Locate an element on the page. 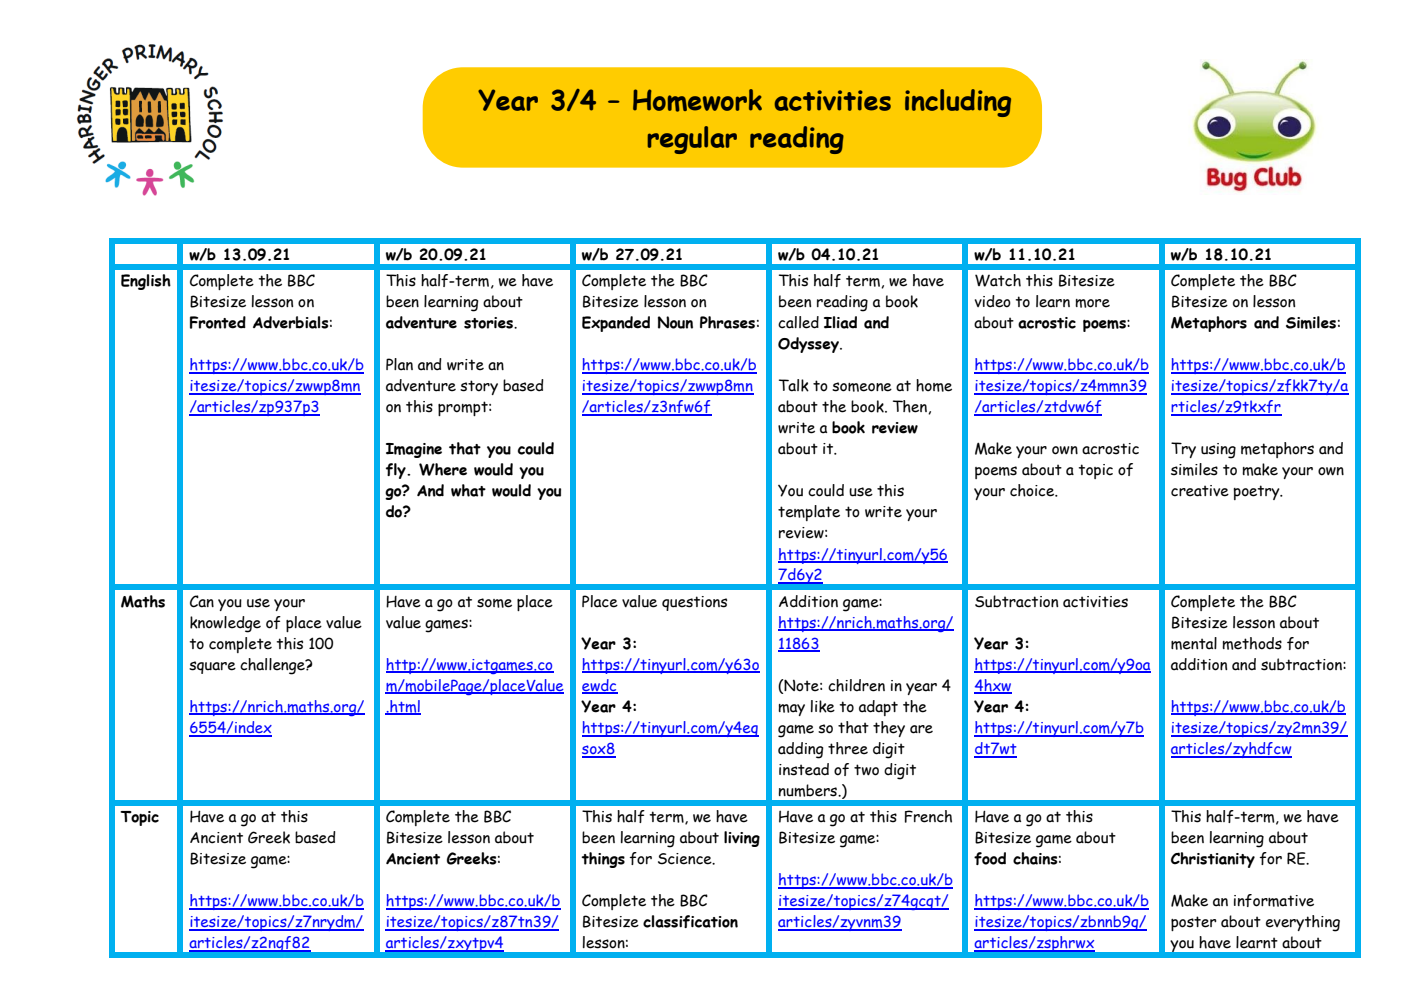  Noun is located at coordinates (675, 322).
